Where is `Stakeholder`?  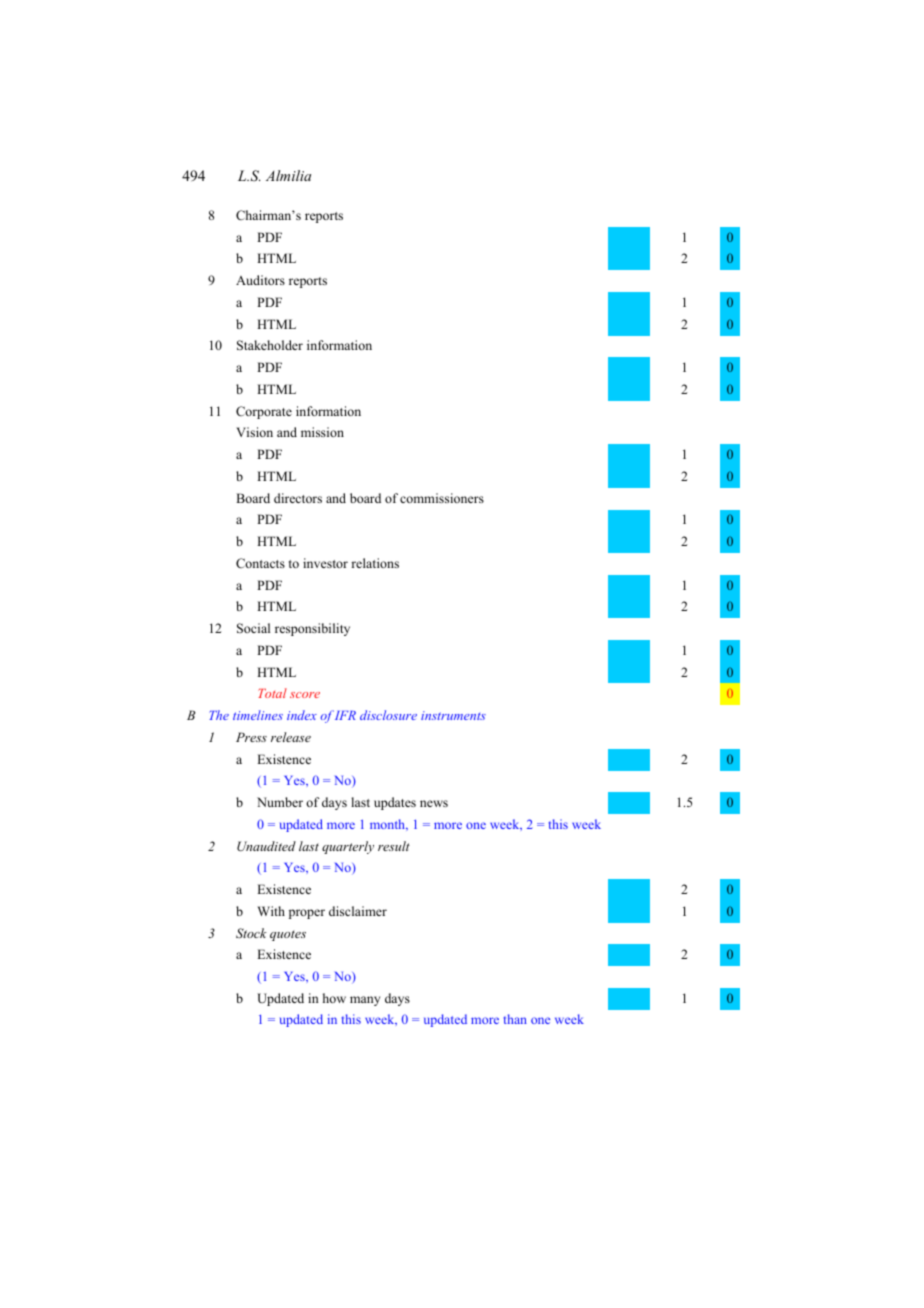
Stakeholder is located at coordinates (270, 345).
